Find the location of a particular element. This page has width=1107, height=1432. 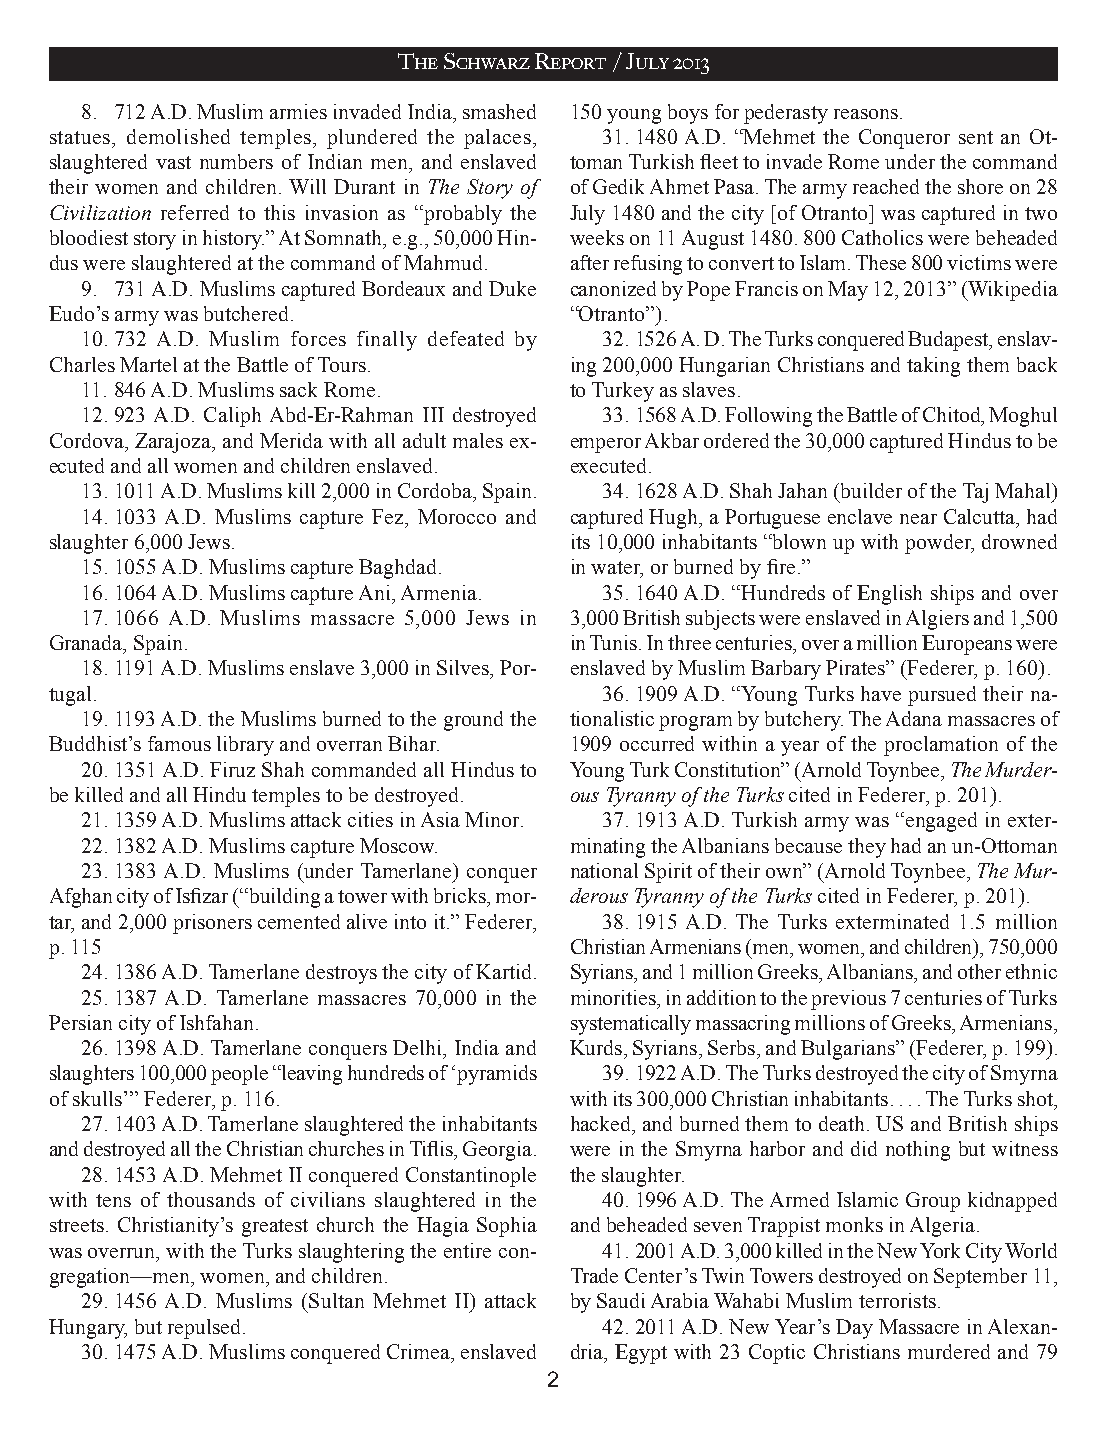

English is located at coordinates (889, 595).
